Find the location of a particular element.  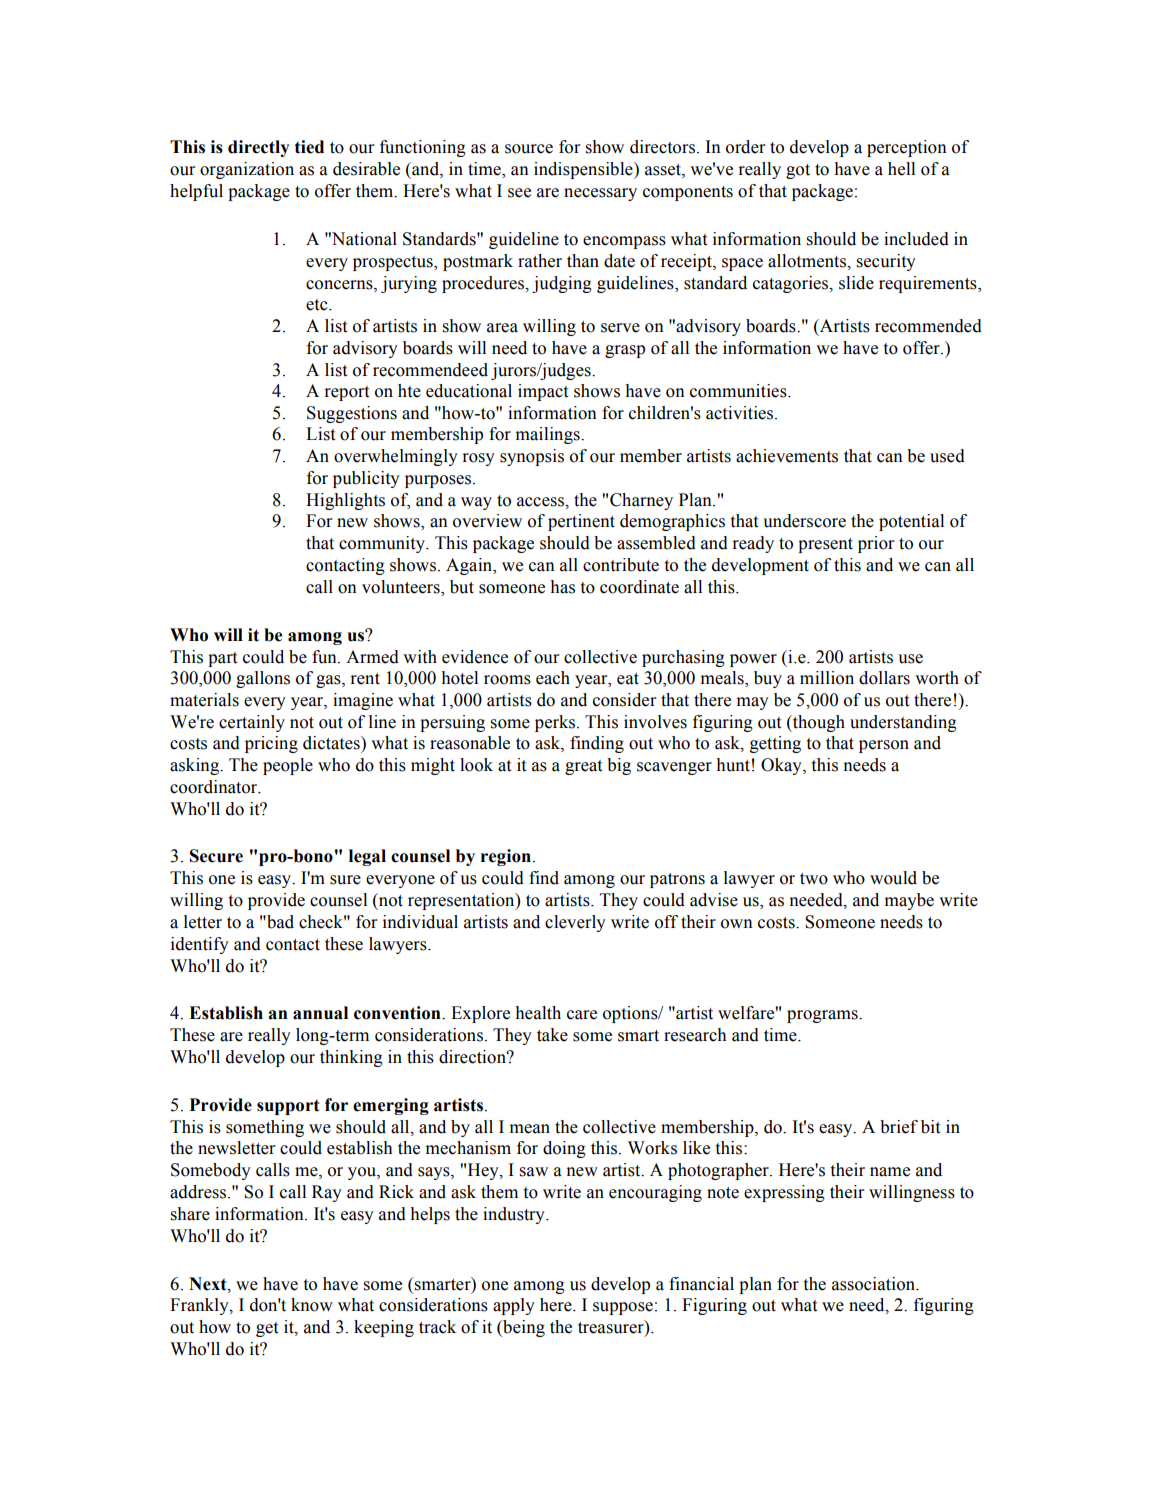

programs is located at coordinates (823, 1016).
